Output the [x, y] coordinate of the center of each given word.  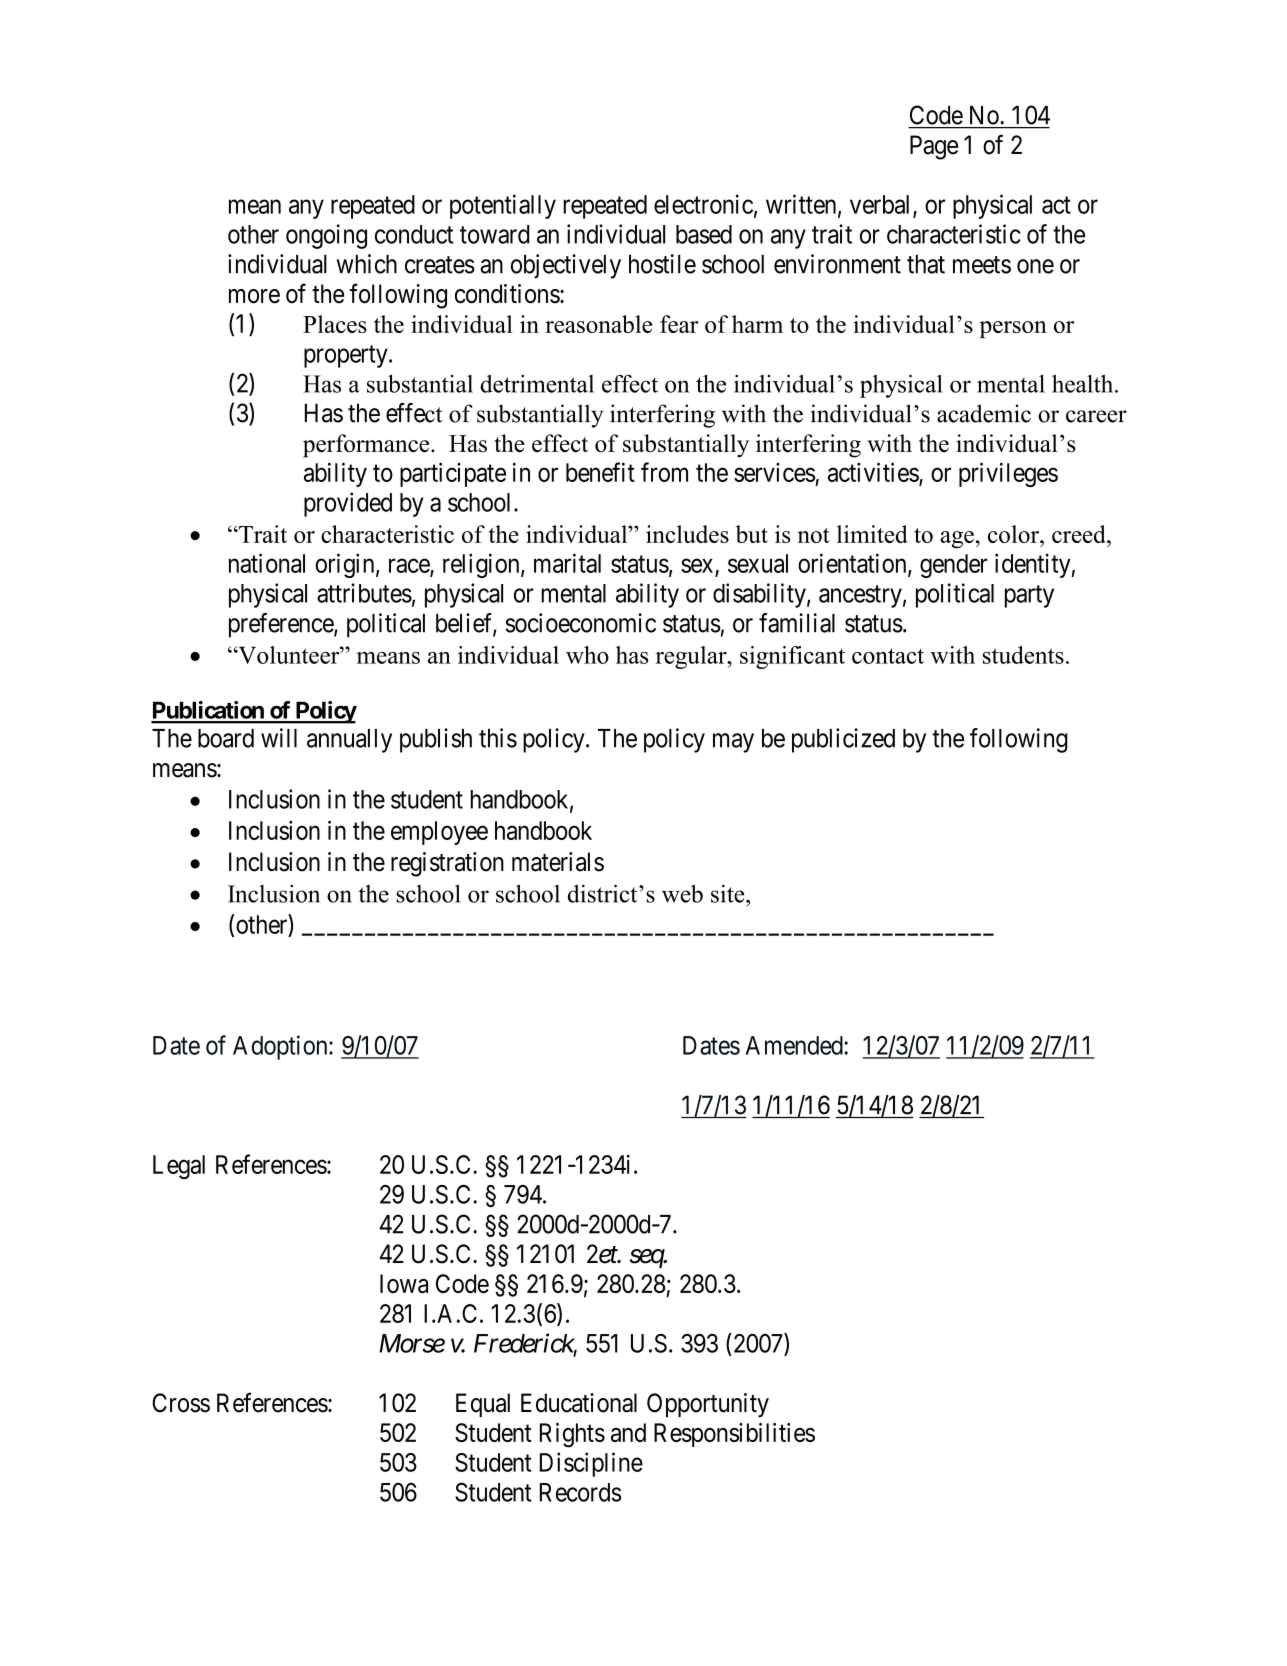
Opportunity [708, 1405]
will [279, 738]
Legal [179, 1167]
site [729, 893]
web [682, 893]
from [664, 472]
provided [348, 504]
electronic [703, 204]
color [1014, 534]
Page [934, 147]
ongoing [326, 236]
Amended [795, 1045]
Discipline [591, 1464]
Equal [483, 1405]
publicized [843, 740]
